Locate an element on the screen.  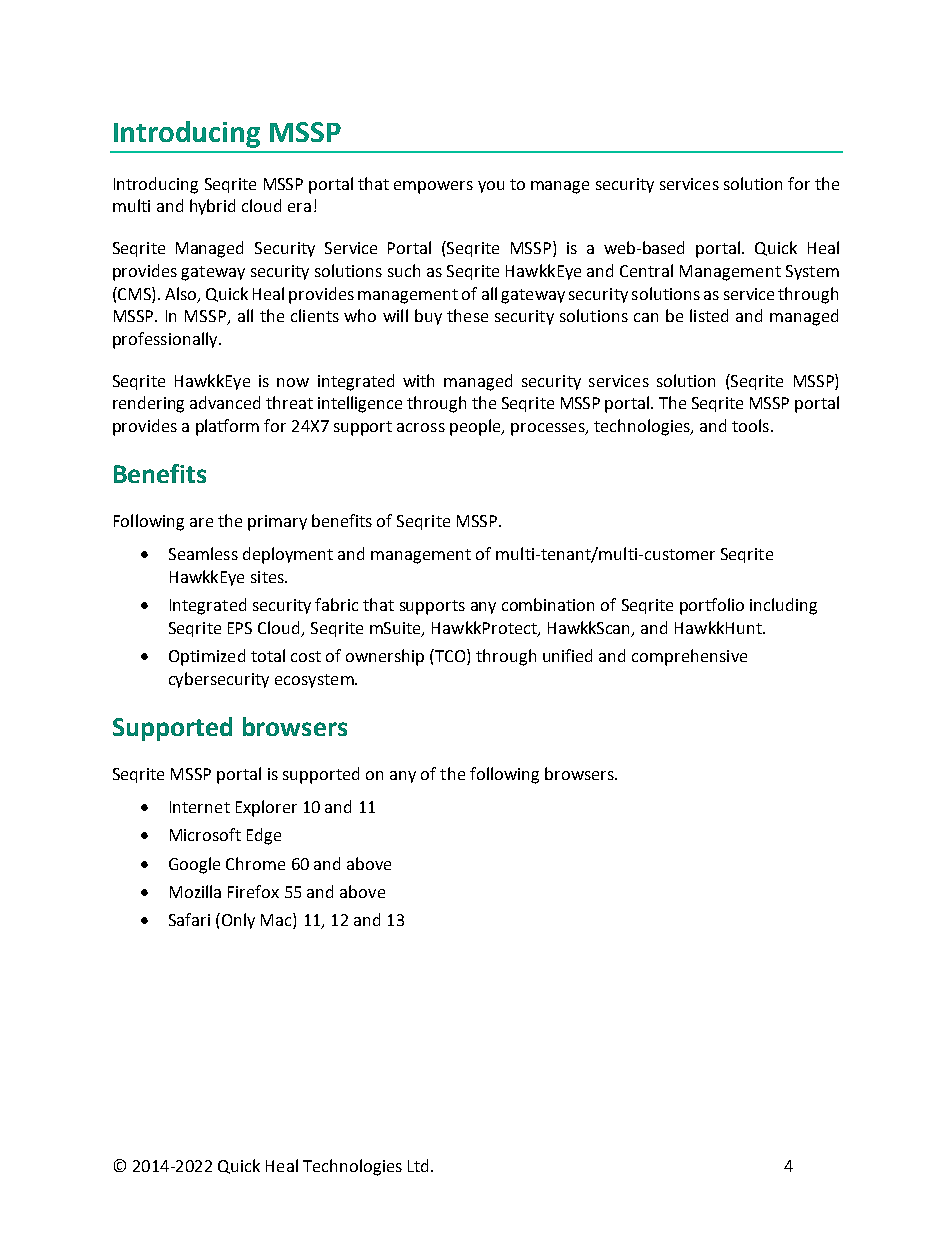
hybrid is located at coordinates (212, 207).
